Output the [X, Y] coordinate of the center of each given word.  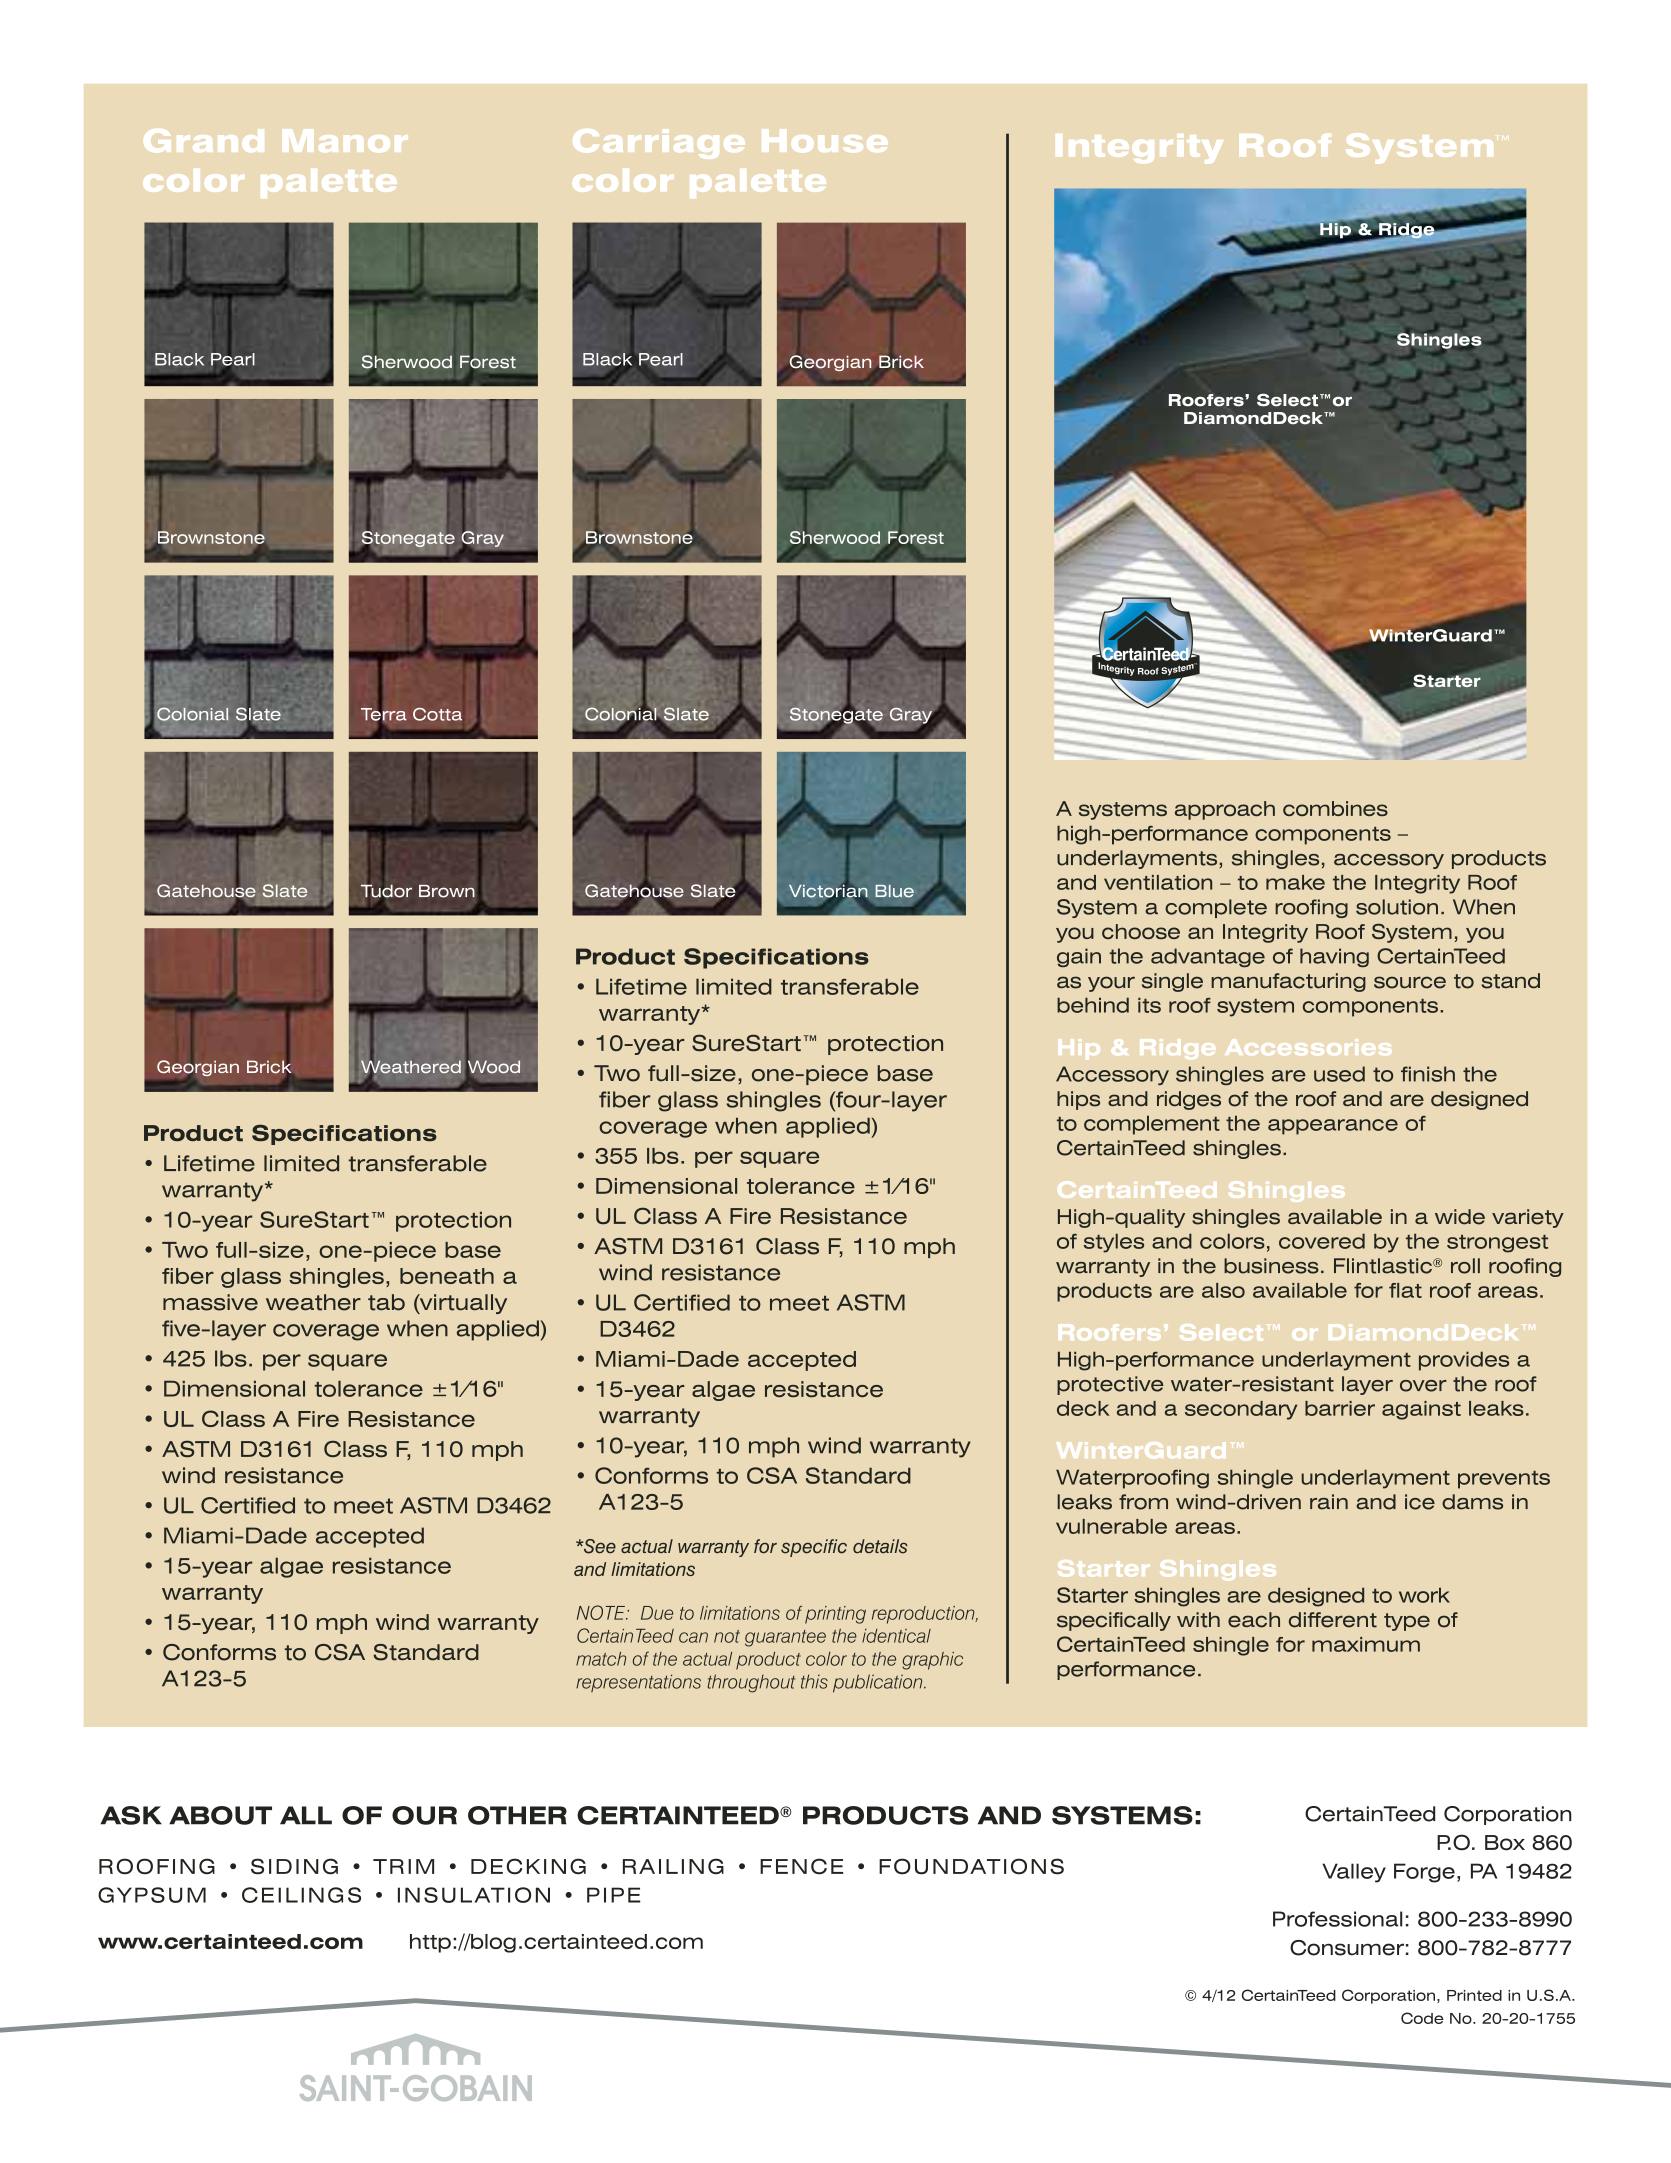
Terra [384, 714]
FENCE [802, 1866]
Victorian [828, 891]
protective [1110, 1385]
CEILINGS [301, 1895]
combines [1335, 808]
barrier [1340, 1408]
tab [386, 1302]
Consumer [1347, 1948]
